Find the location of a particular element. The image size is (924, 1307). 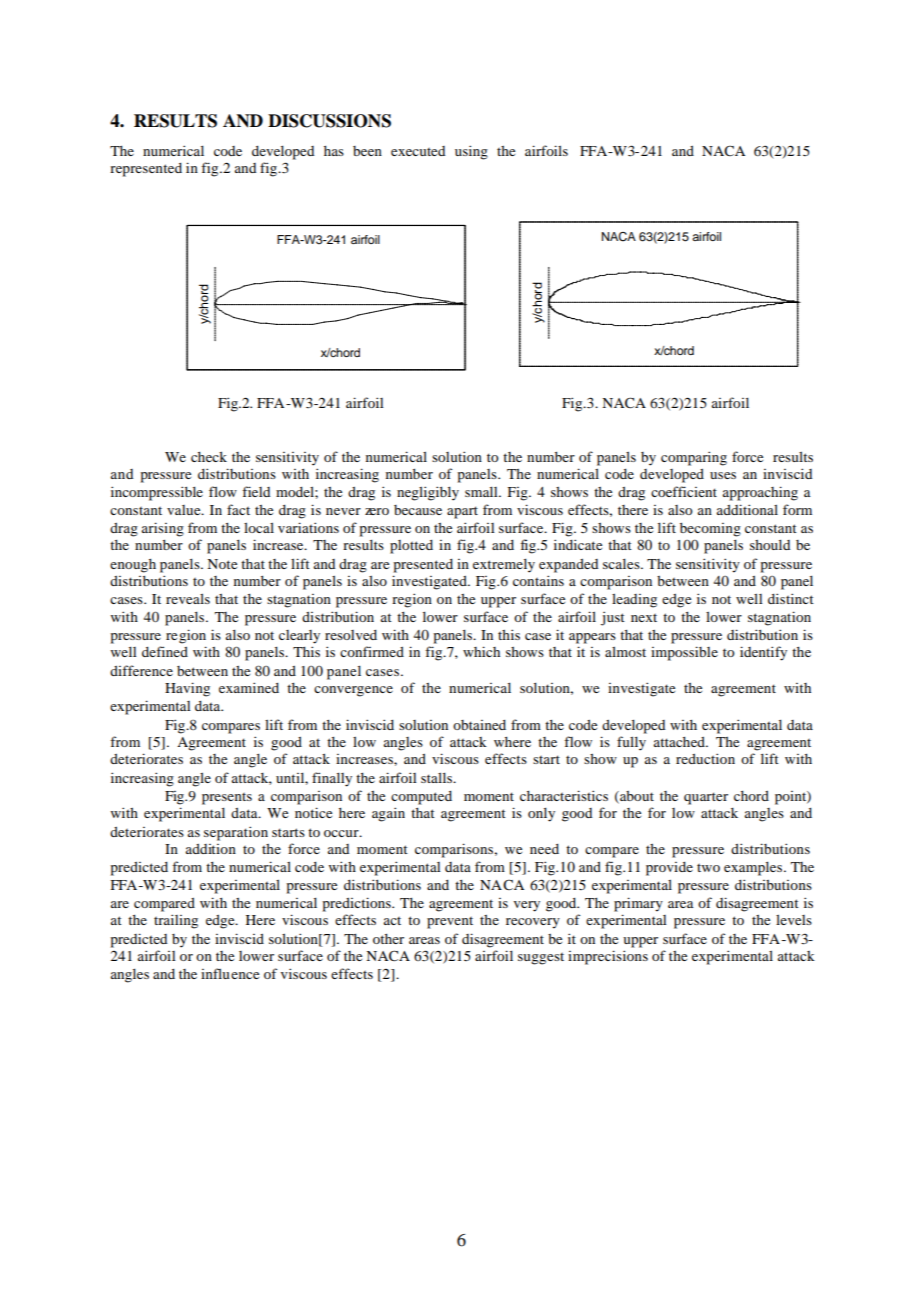

small is located at coordinates (482, 492).
